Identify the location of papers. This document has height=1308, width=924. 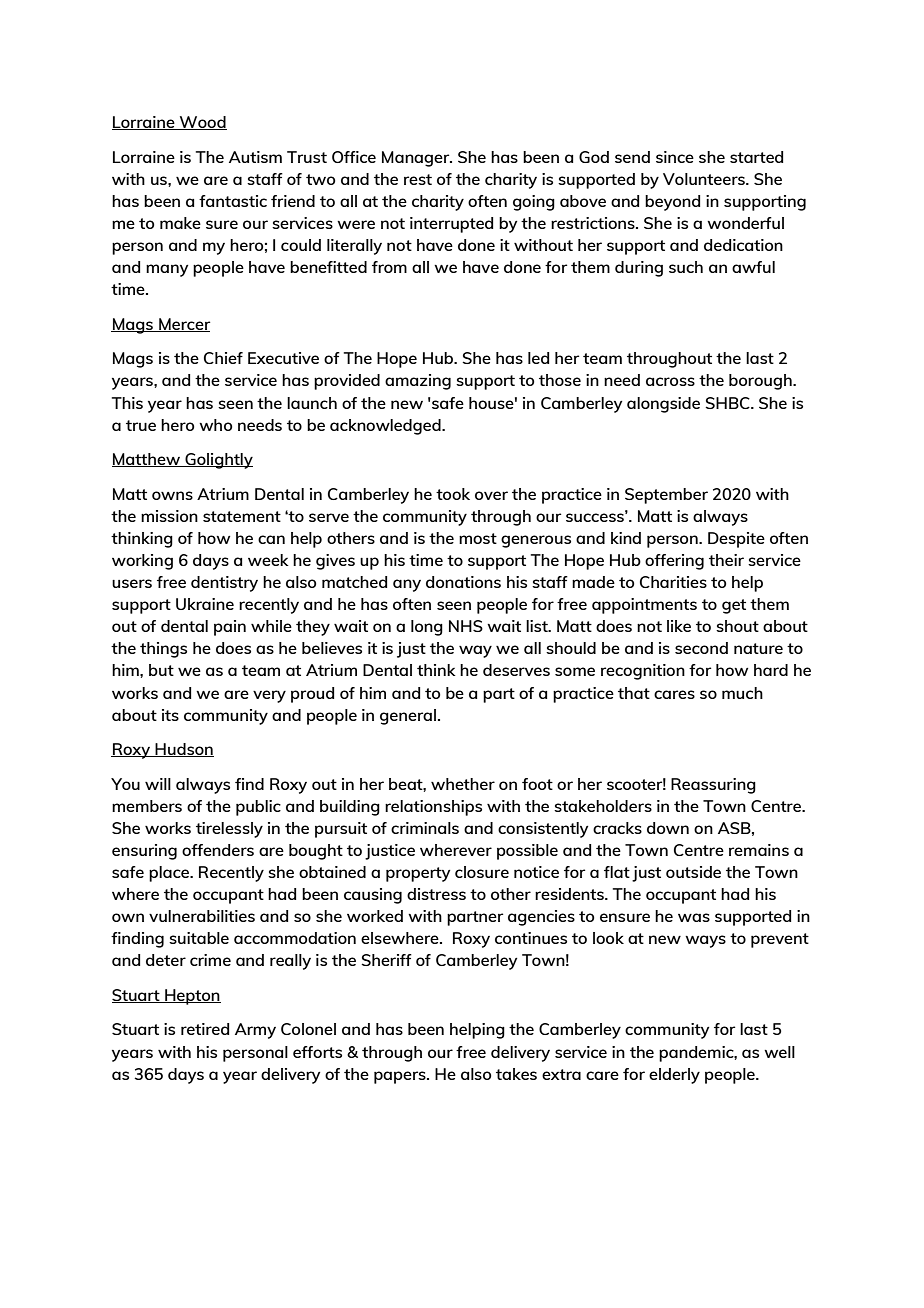
(401, 1077).
